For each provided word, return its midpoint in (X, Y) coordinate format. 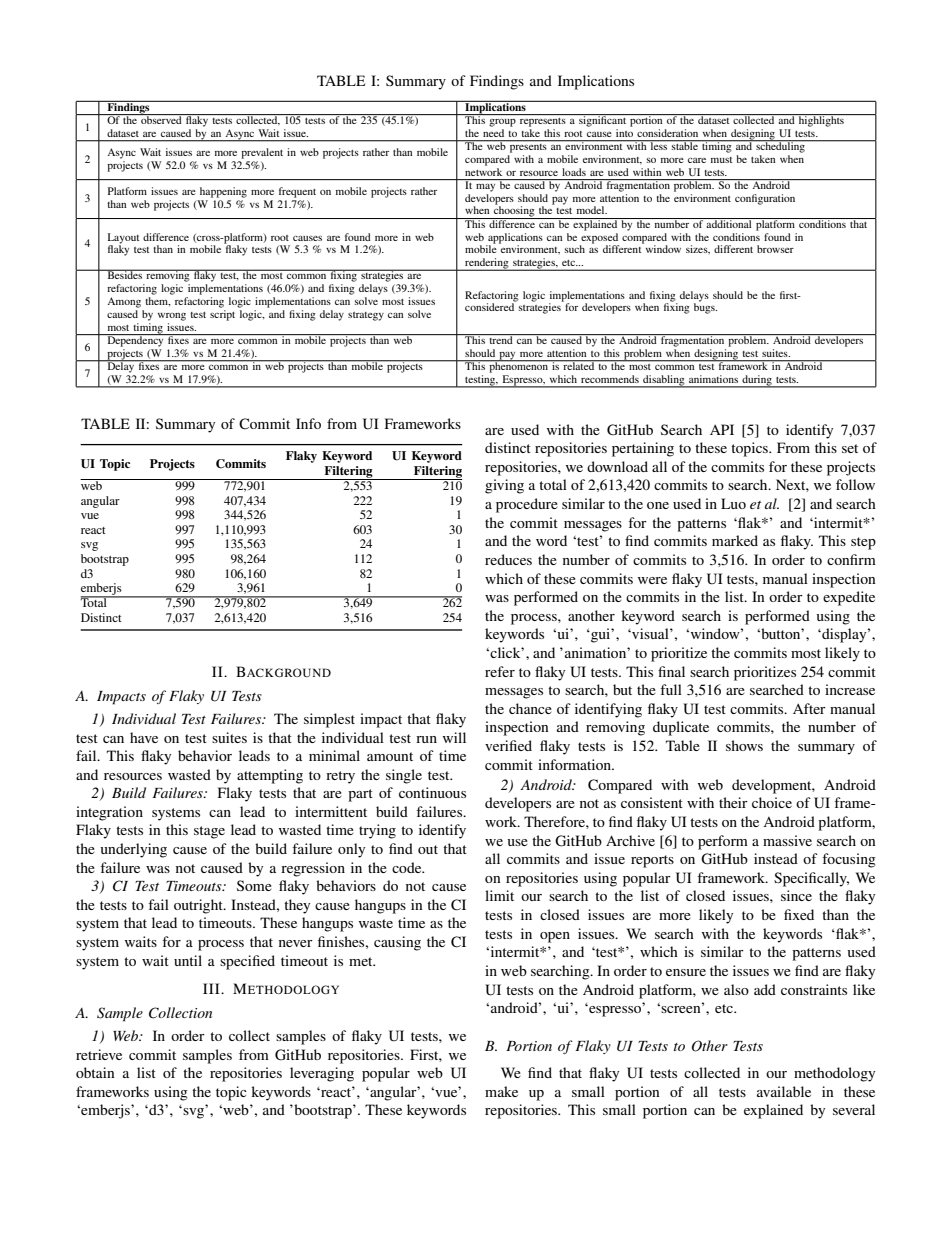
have (144, 737)
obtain (95, 1072)
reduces (508, 559)
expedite (849, 598)
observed (161, 119)
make (501, 1091)
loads (574, 172)
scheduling (780, 146)
